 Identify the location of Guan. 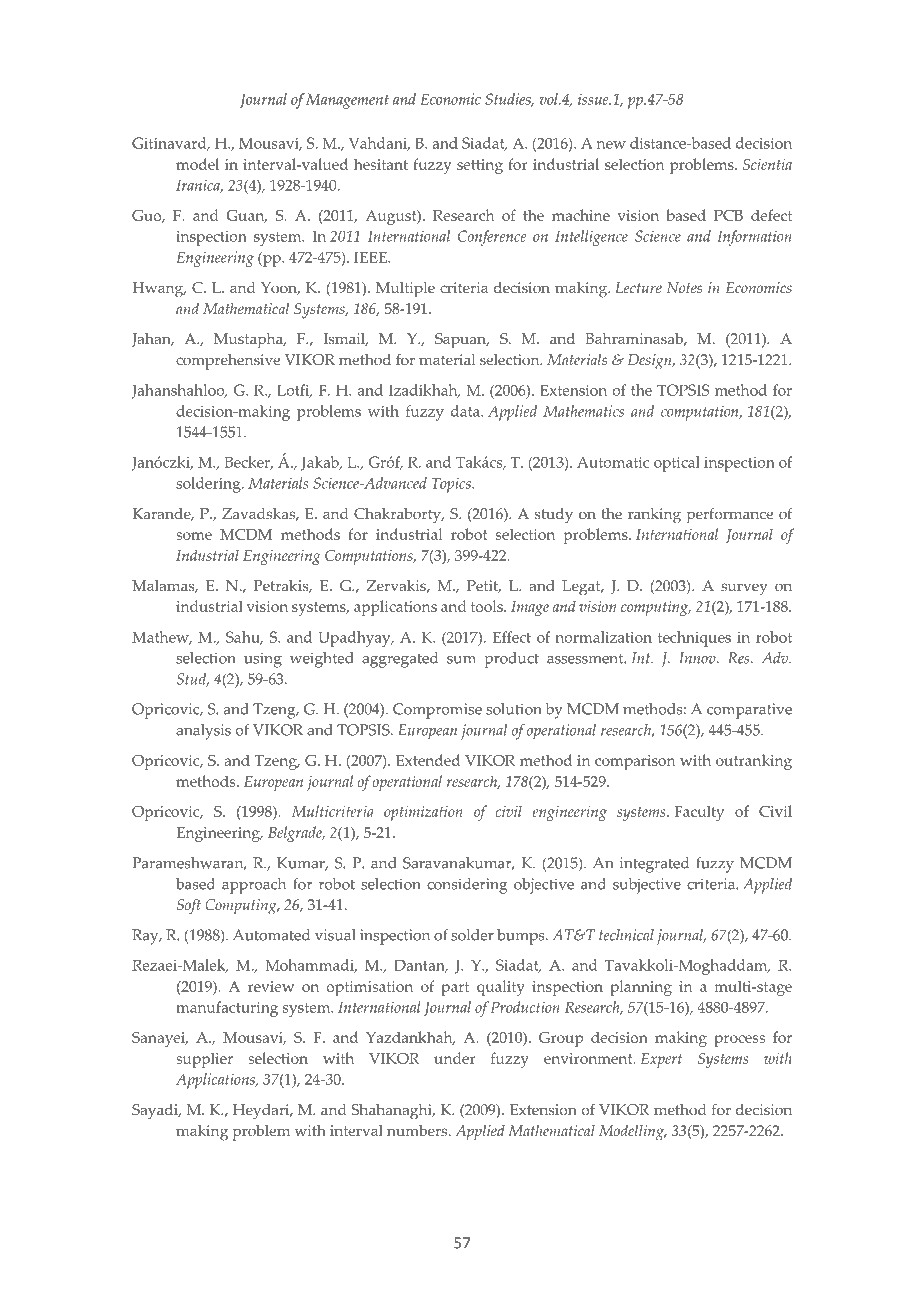
(246, 216).
